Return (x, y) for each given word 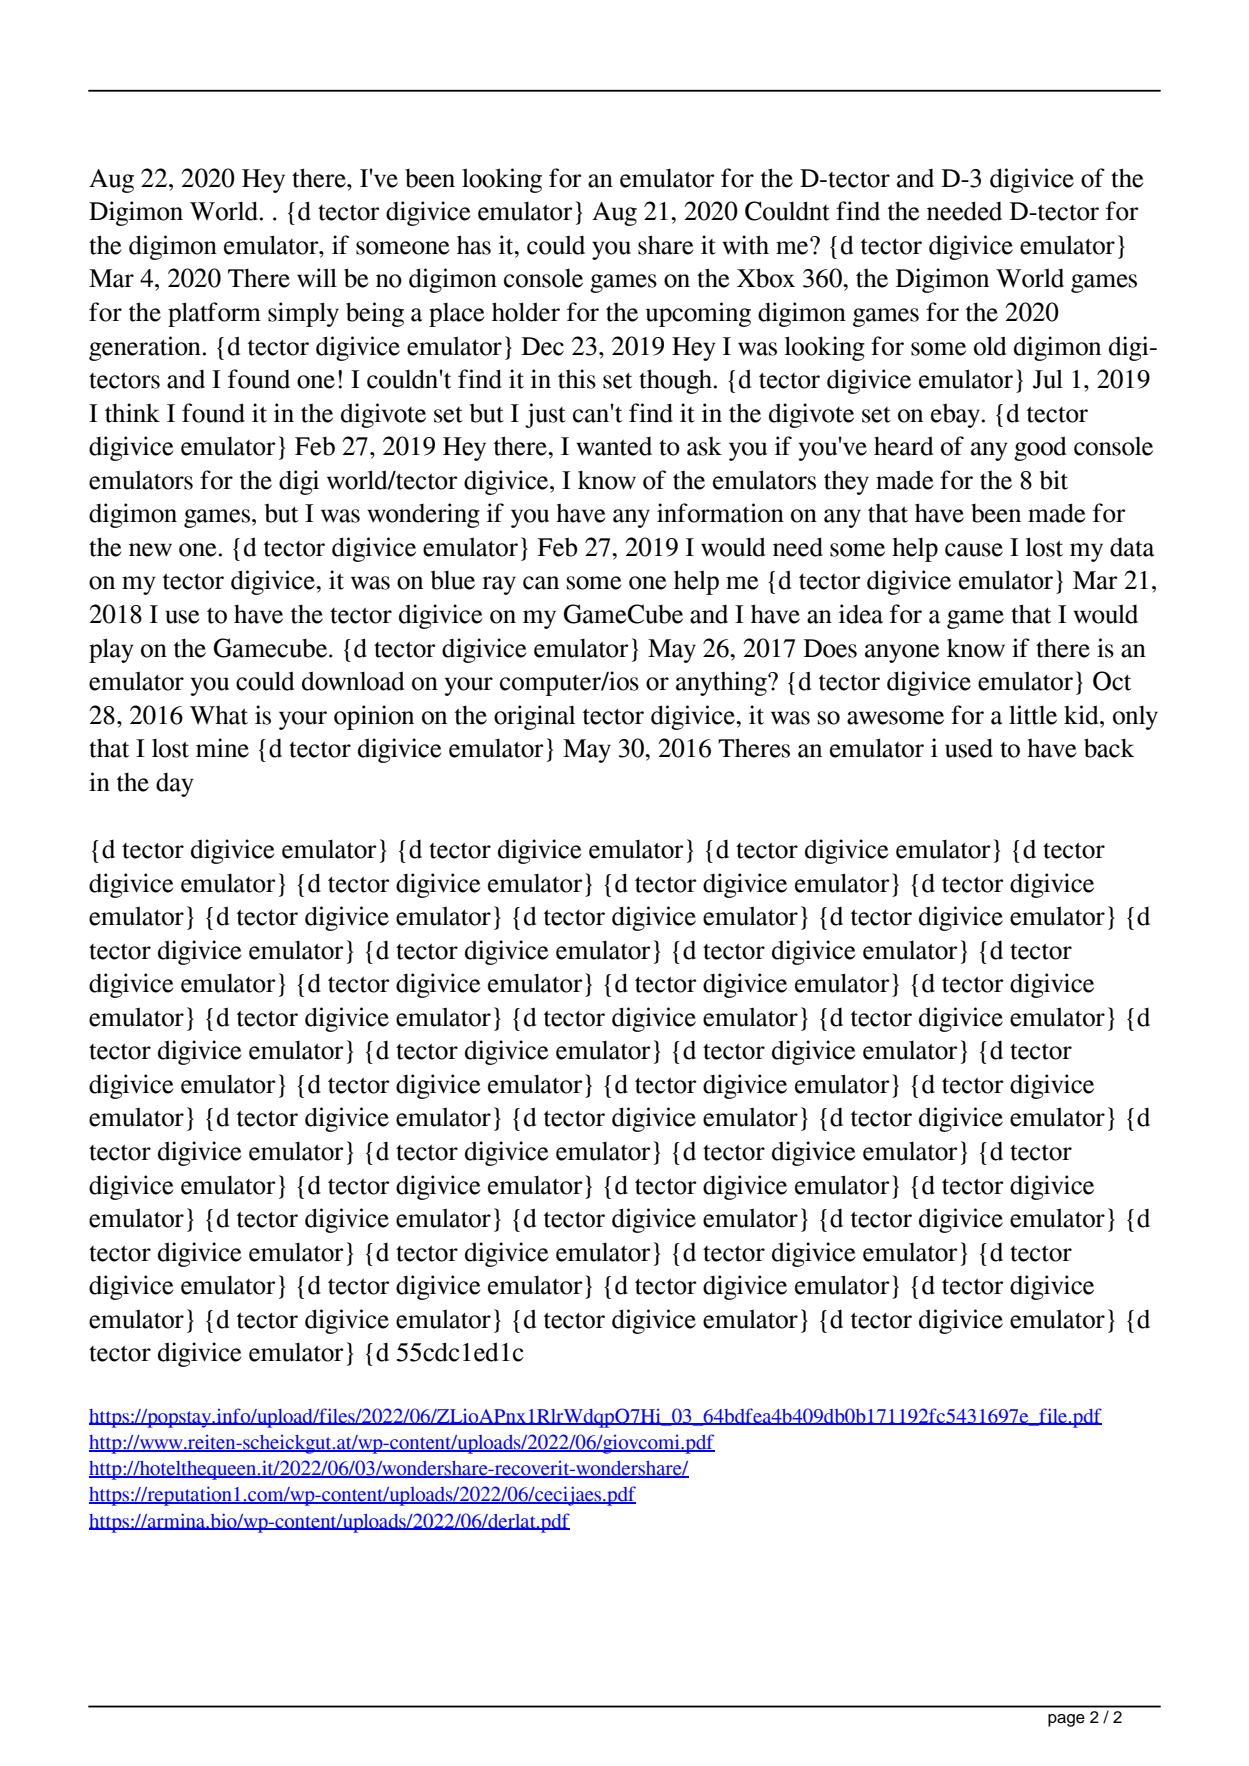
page (1066, 1720)
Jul (1048, 379)
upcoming (698, 314)
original (534, 717)
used (969, 748)
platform (214, 314)
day (175, 785)
